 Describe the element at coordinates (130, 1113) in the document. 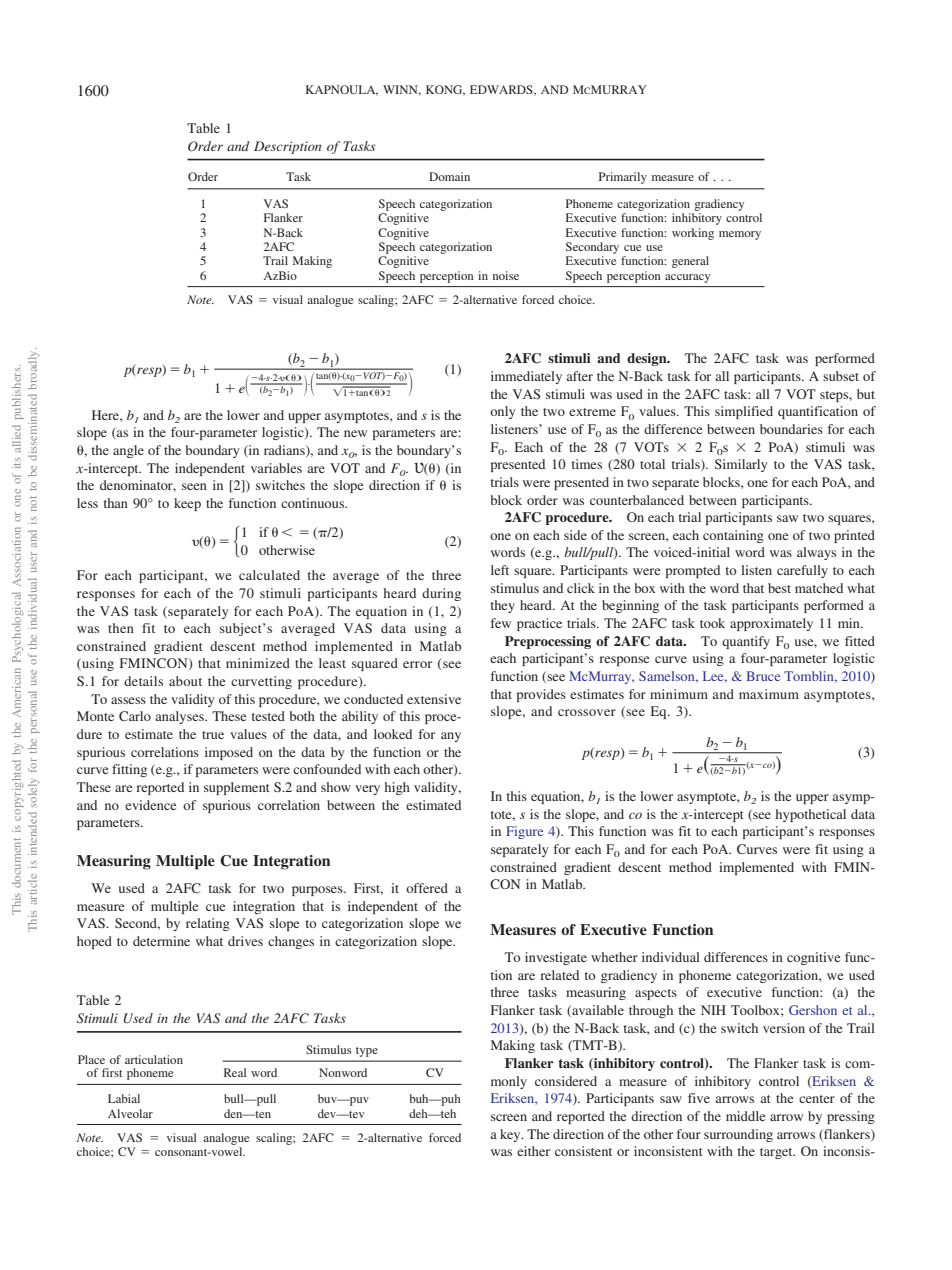

I see `Alveolar` at that location.
